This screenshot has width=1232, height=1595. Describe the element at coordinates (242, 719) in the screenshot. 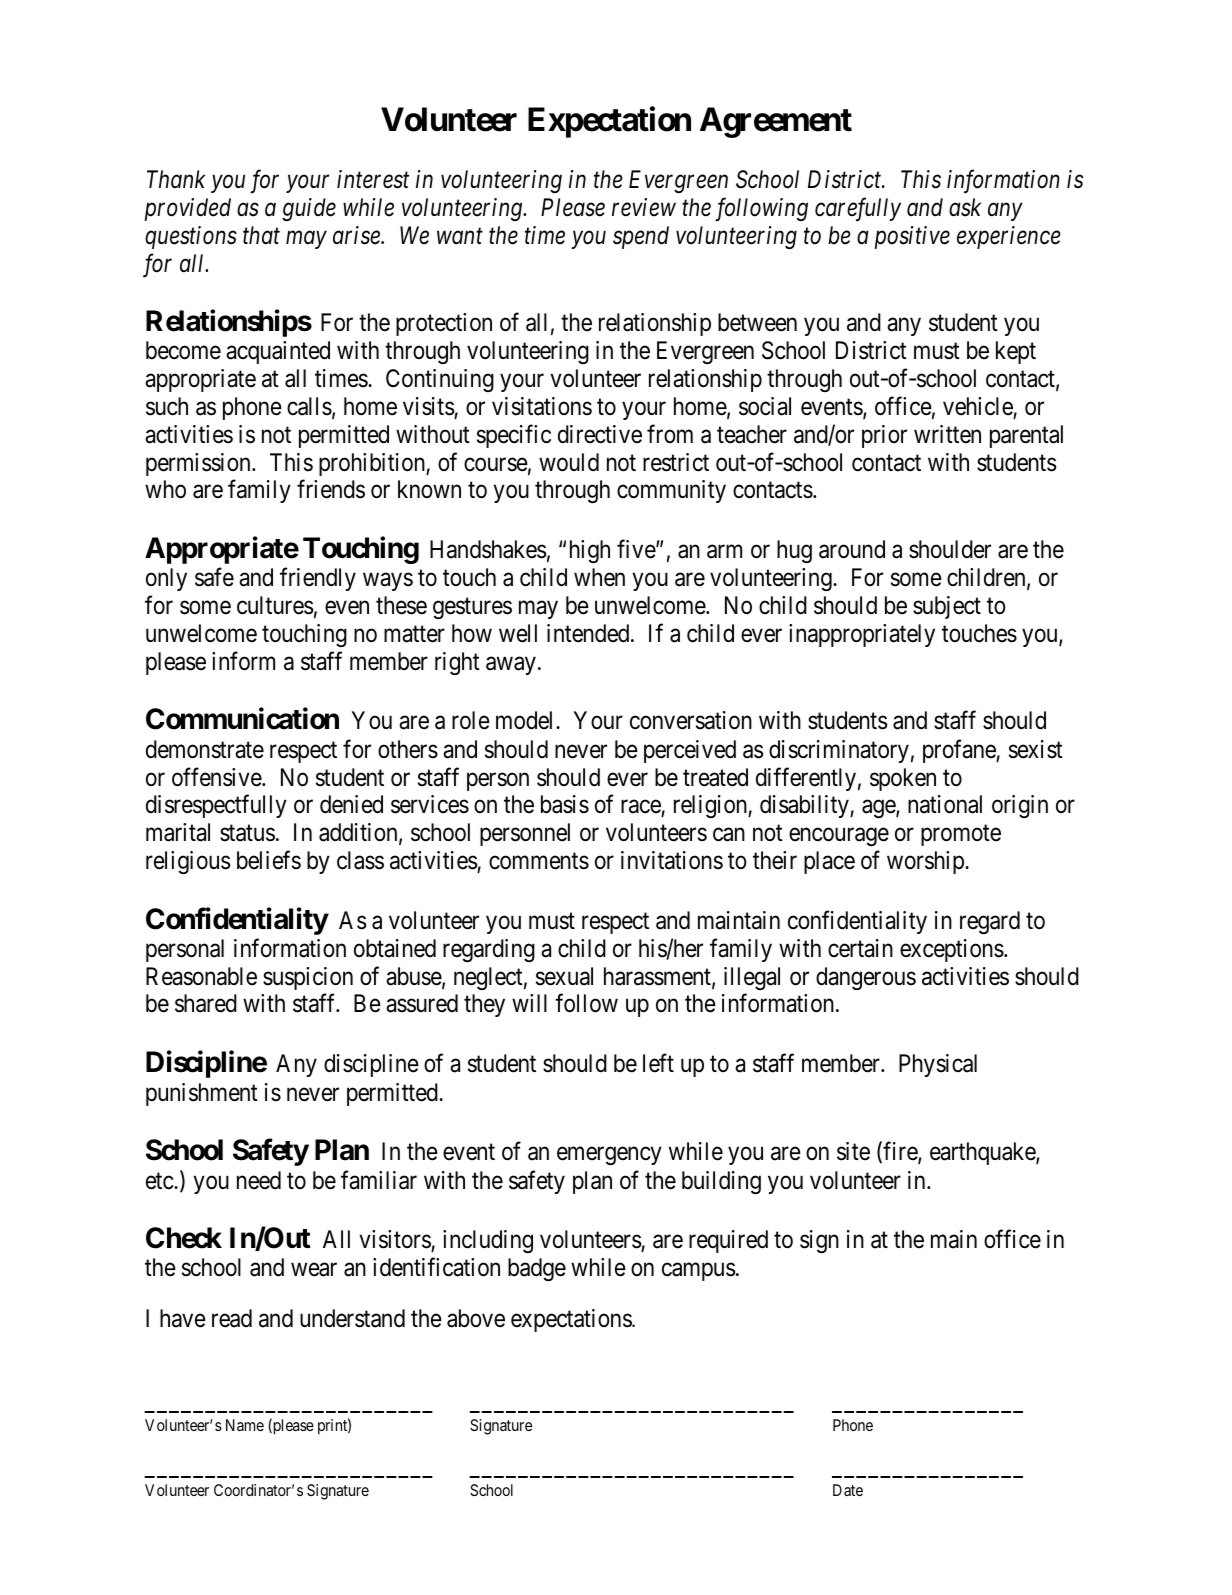

I see `Communication` at that location.
